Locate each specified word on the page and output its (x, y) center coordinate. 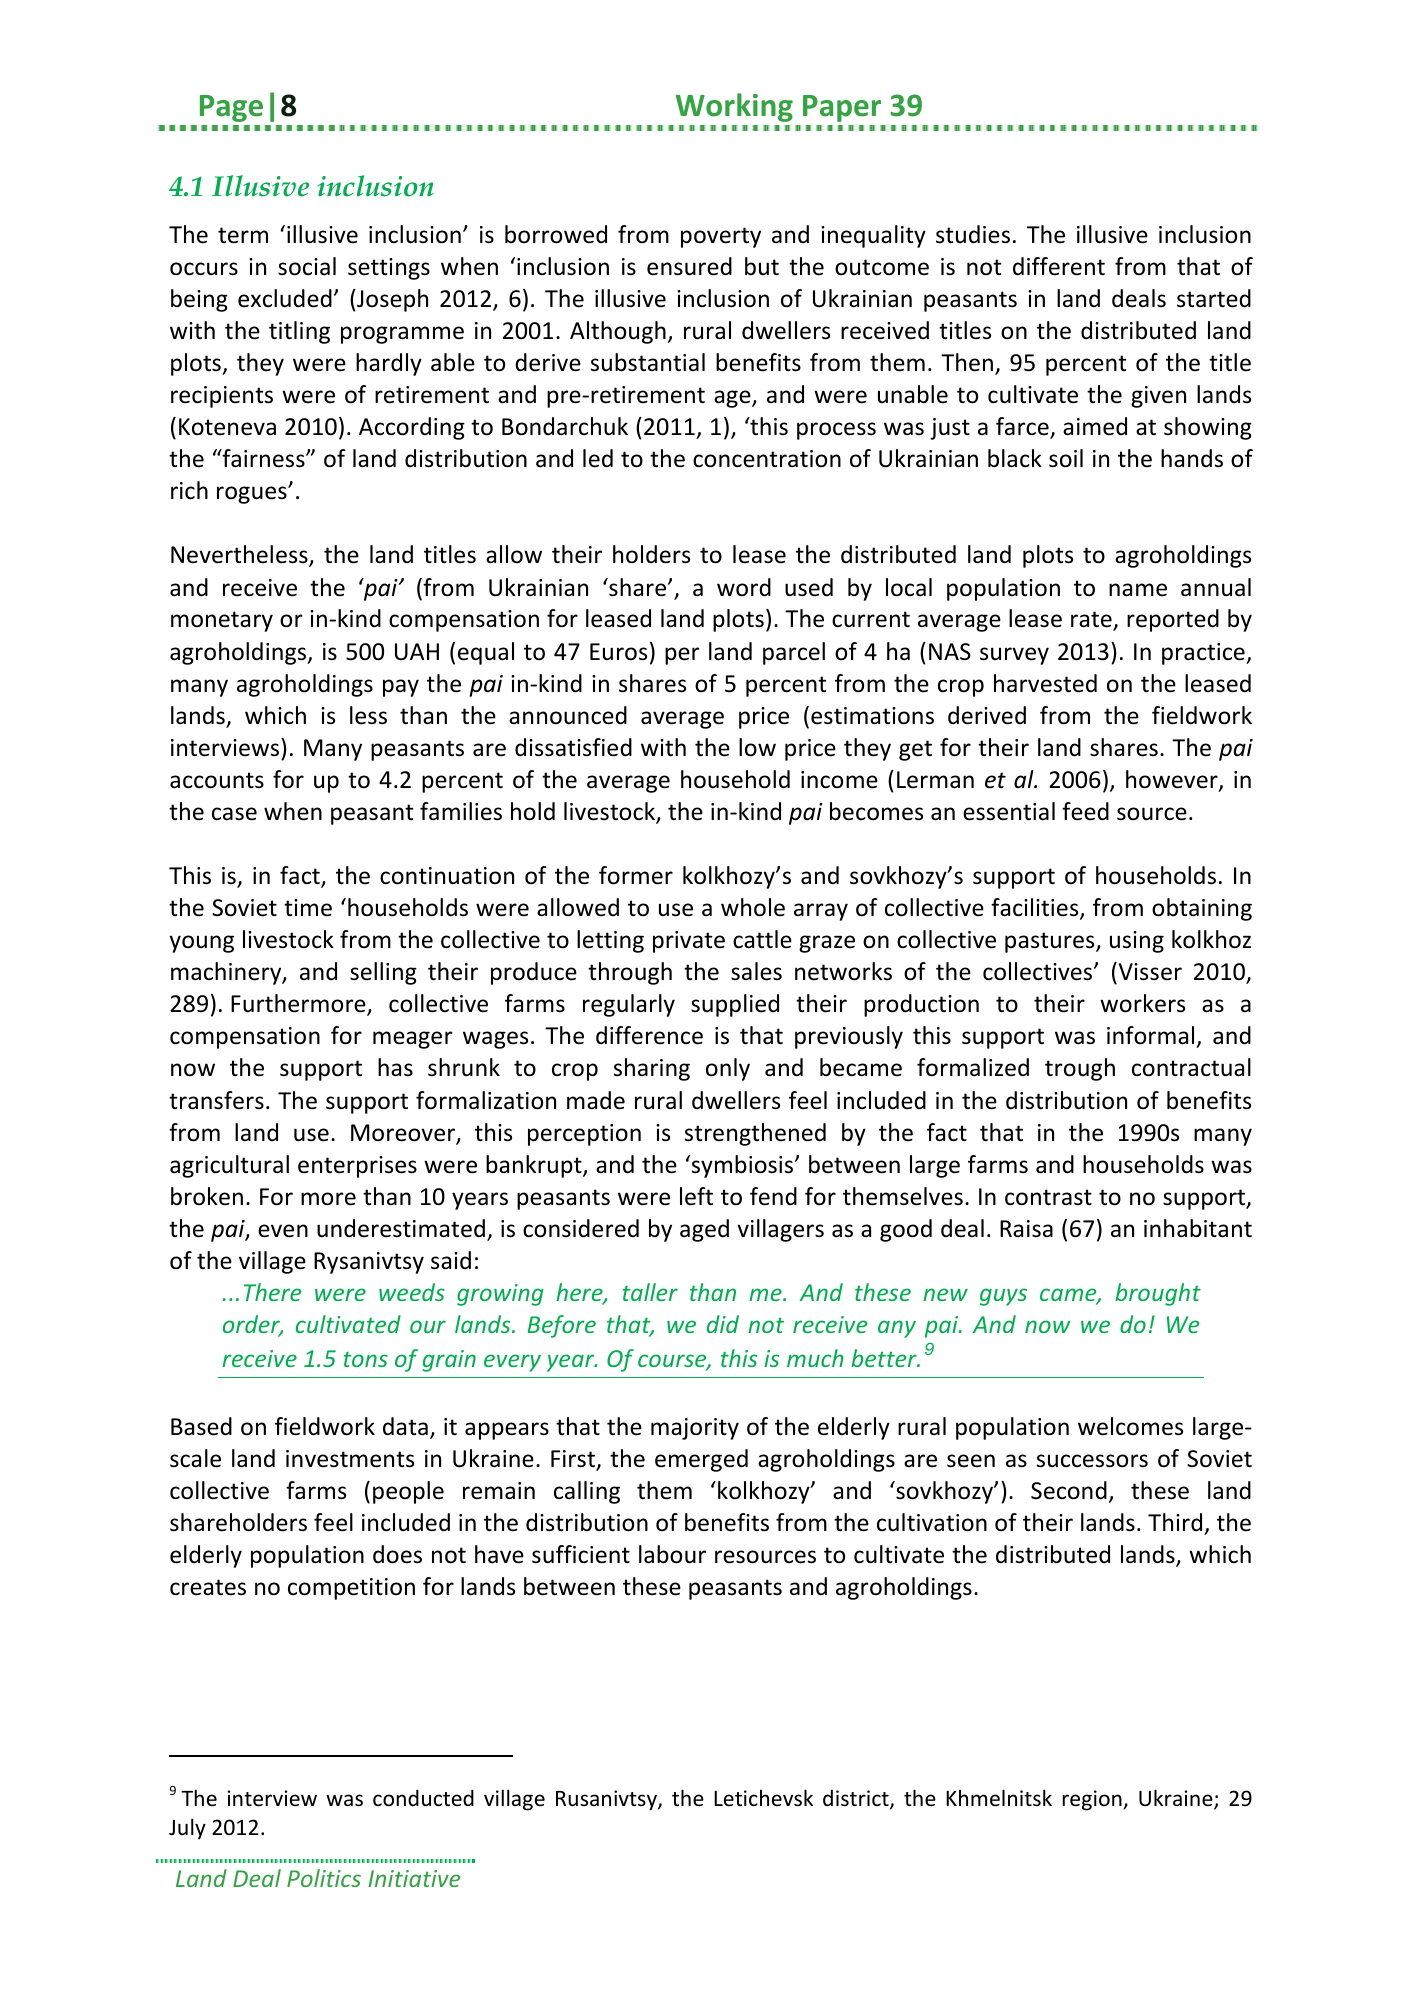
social (307, 266)
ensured (689, 266)
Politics (324, 1878)
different (1059, 266)
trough (1080, 1069)
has (395, 1067)
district (857, 1799)
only (728, 1069)
